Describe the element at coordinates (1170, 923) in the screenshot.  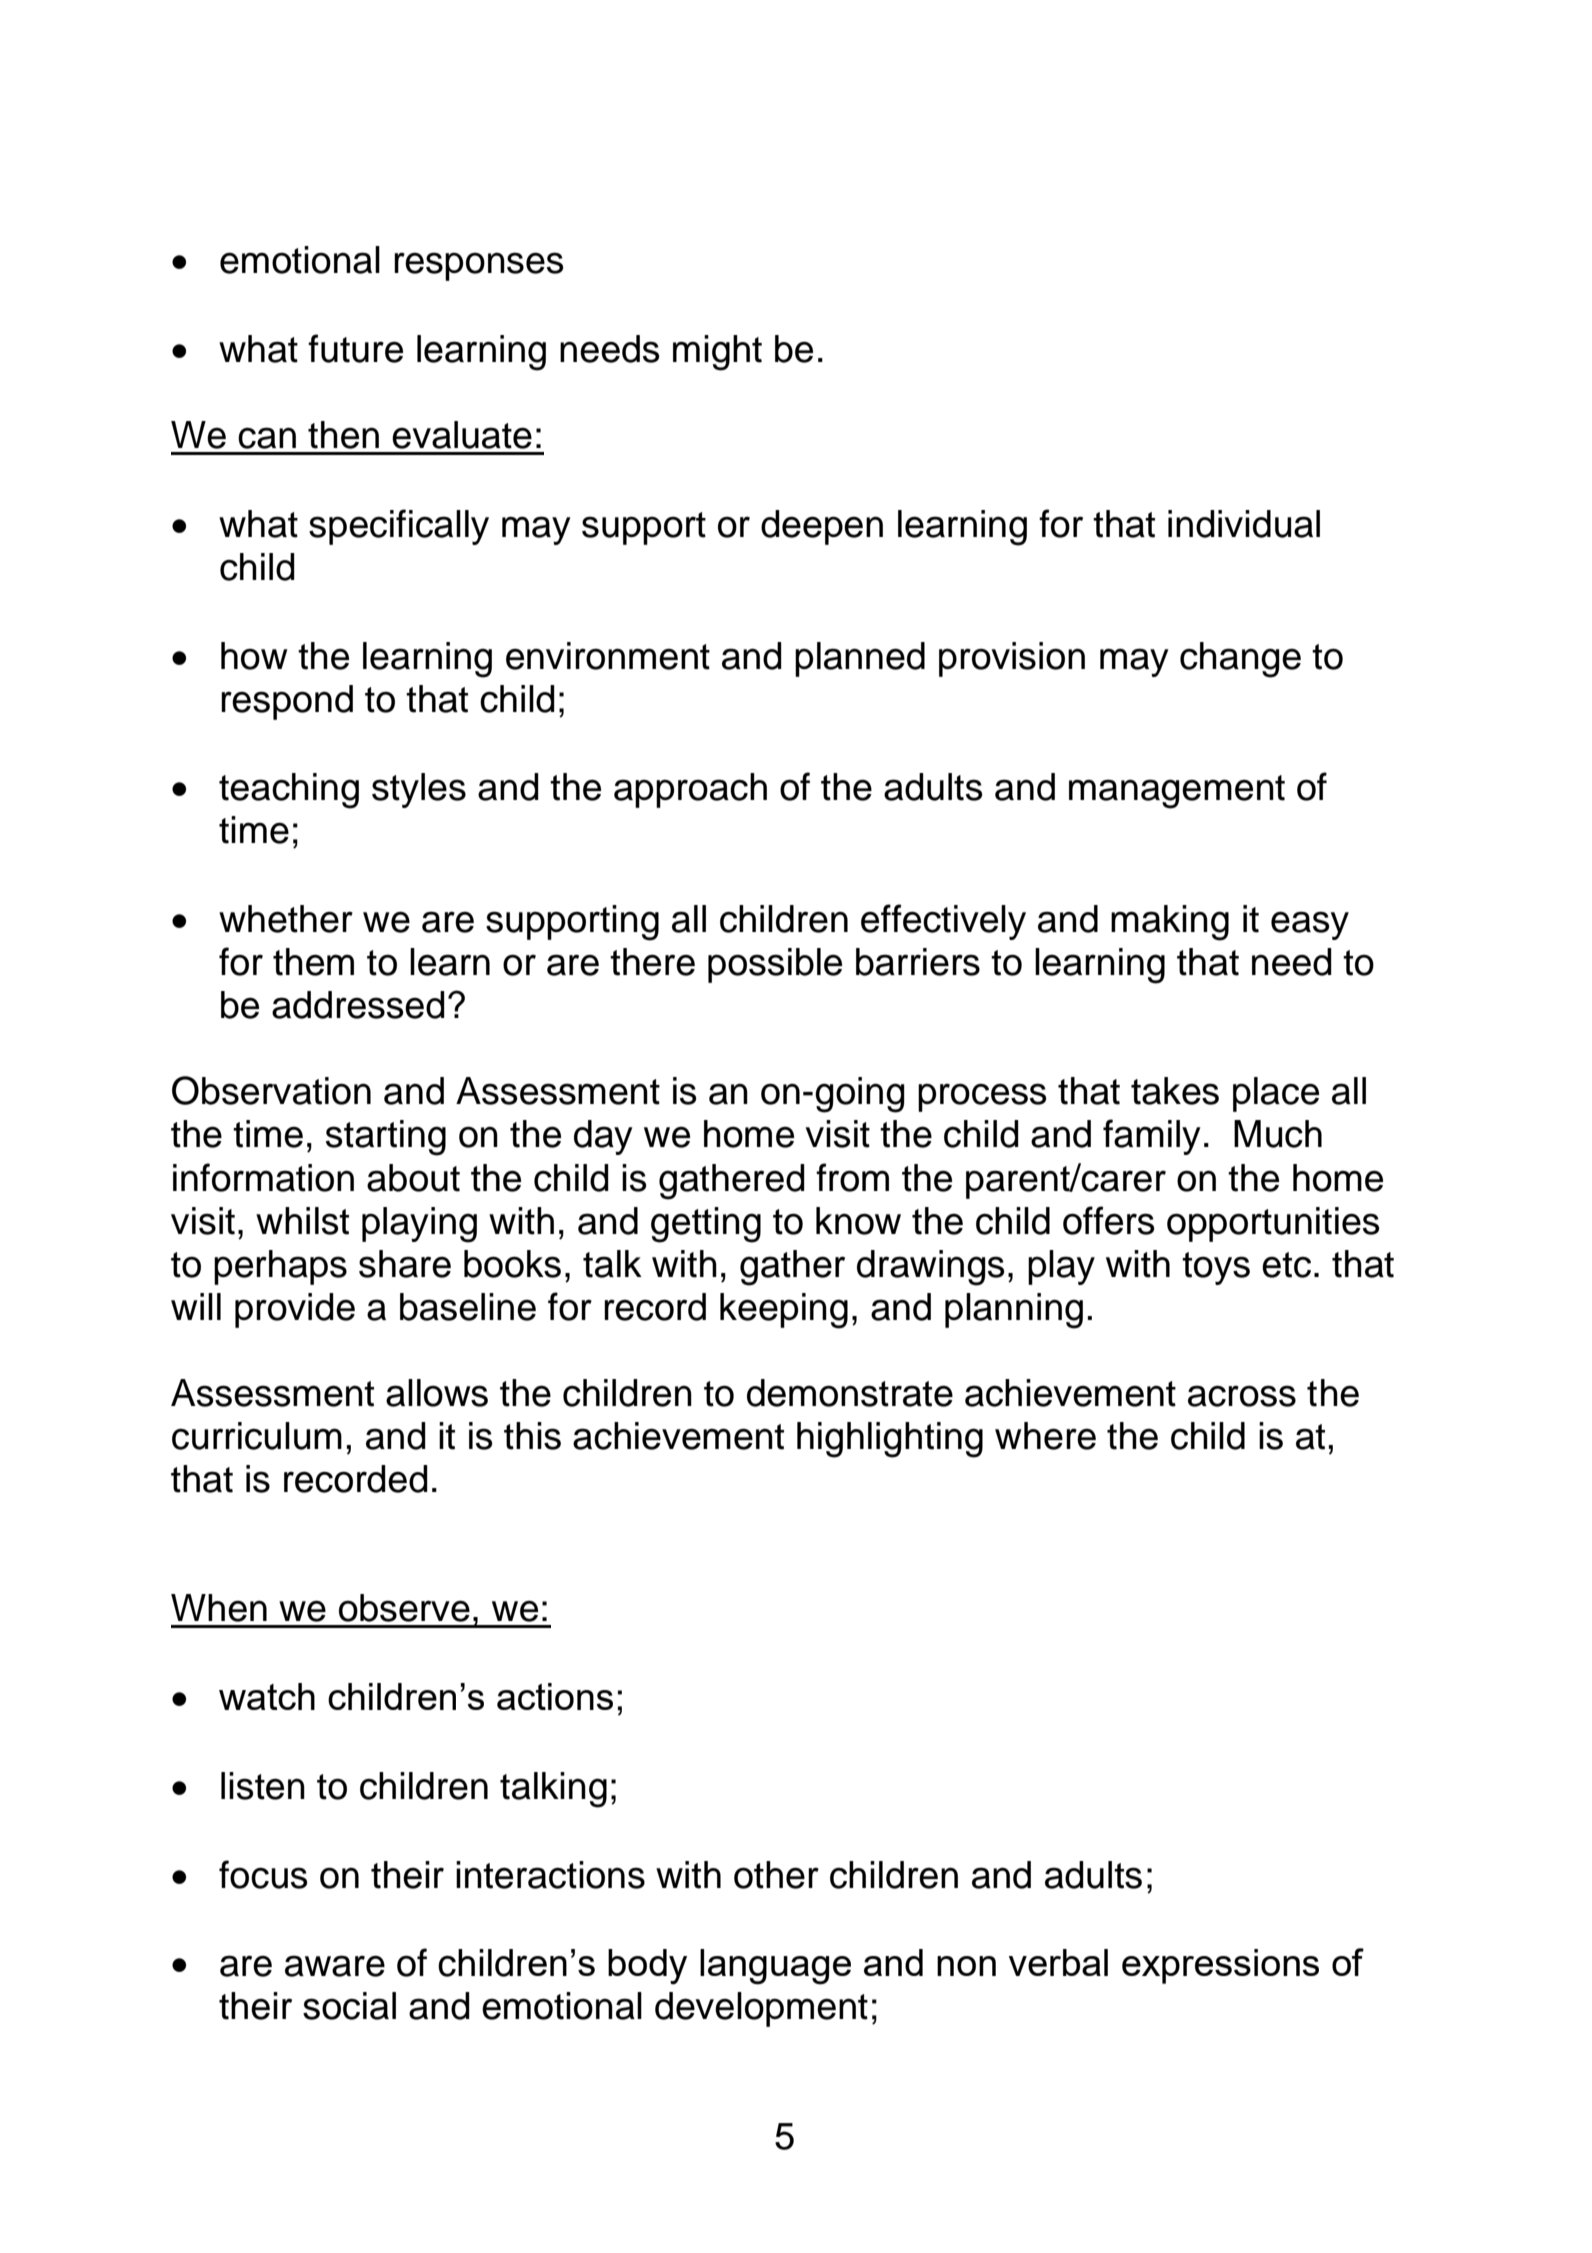
I see `making` at that location.
